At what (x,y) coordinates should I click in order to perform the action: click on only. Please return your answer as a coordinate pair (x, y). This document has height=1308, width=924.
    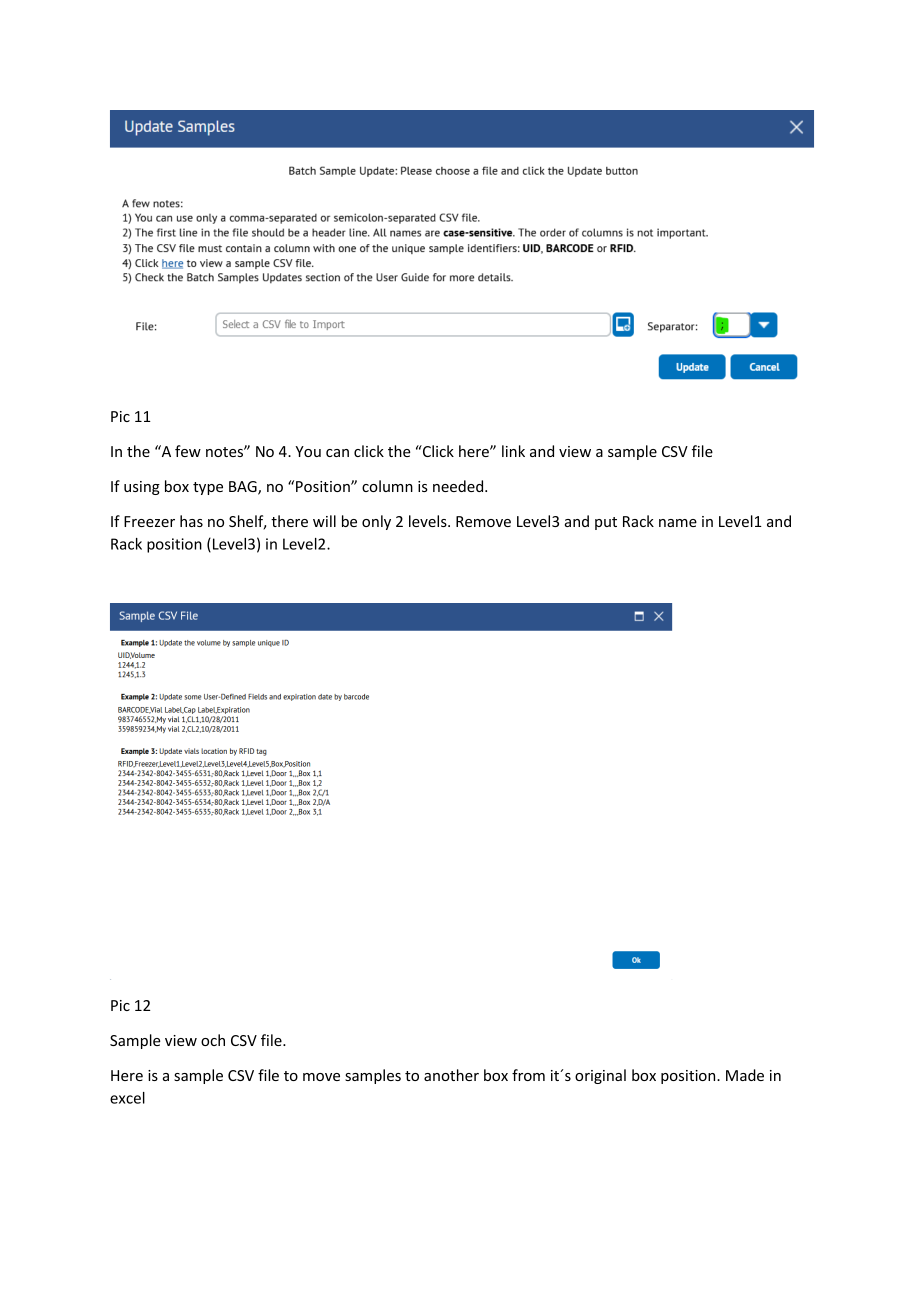
    Looking at the image, I should click on (376, 522).
